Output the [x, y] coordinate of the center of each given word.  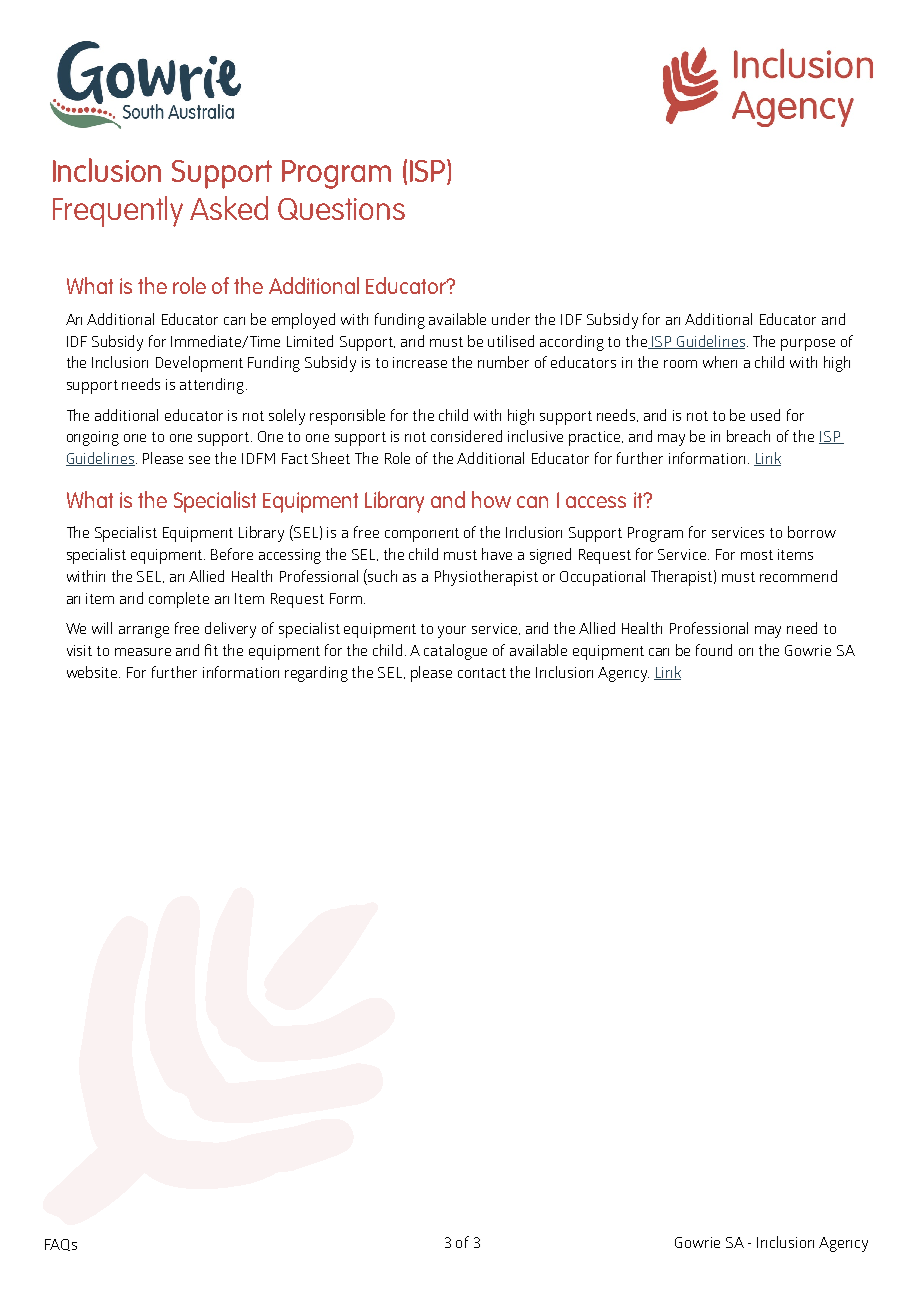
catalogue [455, 652]
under [511, 319]
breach [748, 436]
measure [143, 652]
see [199, 460]
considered [466, 436]
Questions [341, 209]
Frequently [118, 211]
